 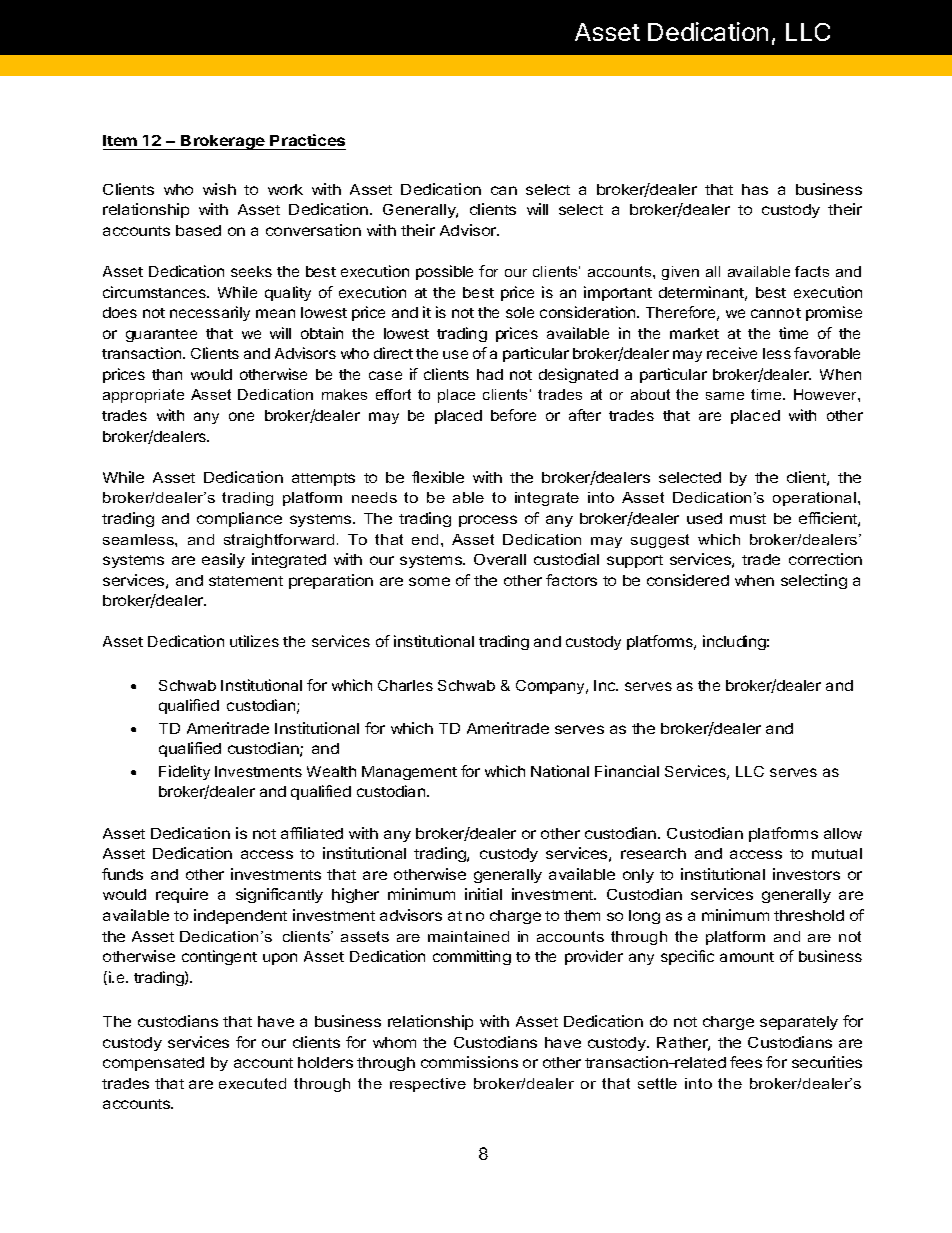 What do you see at coordinates (153, 1064) in the screenshot?
I see `compensated` at bounding box center [153, 1064].
